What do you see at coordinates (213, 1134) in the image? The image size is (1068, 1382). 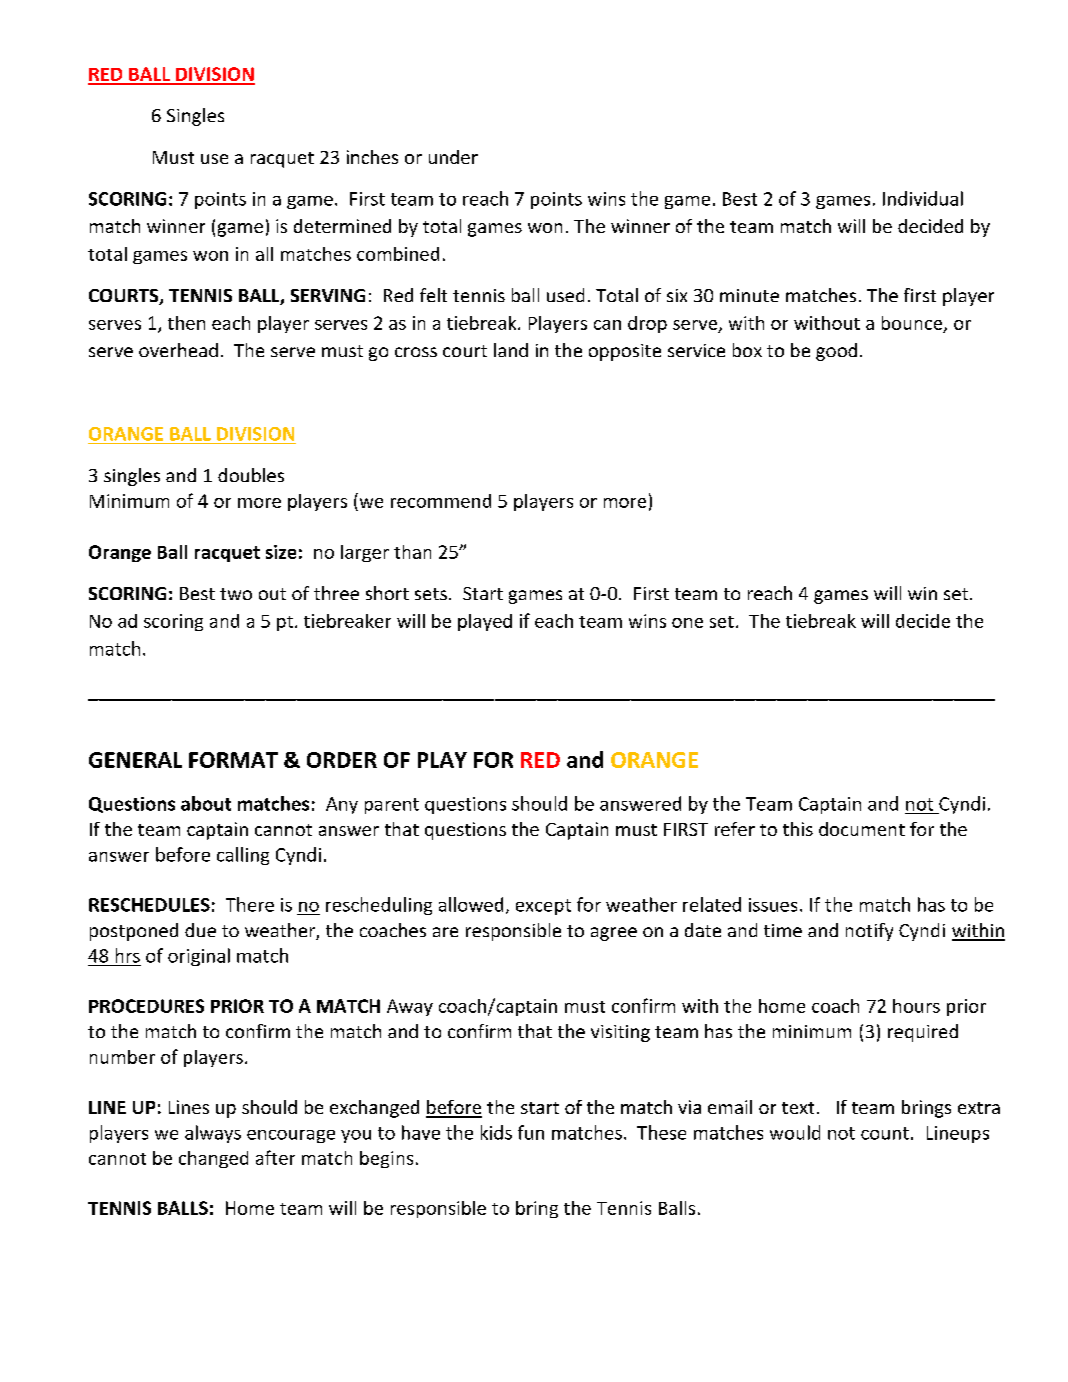 I see `always` at bounding box center [213, 1134].
